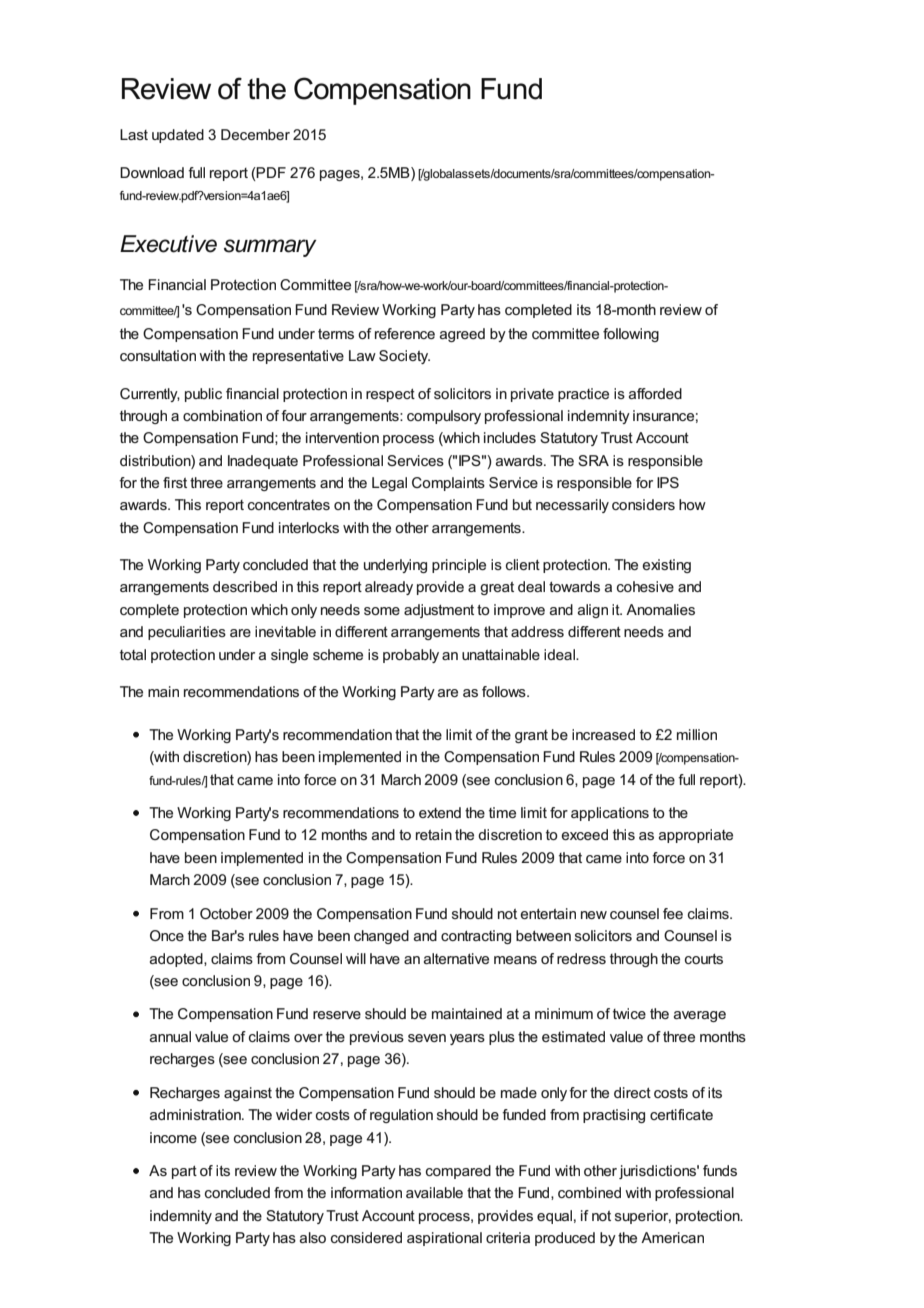 The height and width of the screenshot is (1308, 924). I want to click on following, so click(631, 335).
